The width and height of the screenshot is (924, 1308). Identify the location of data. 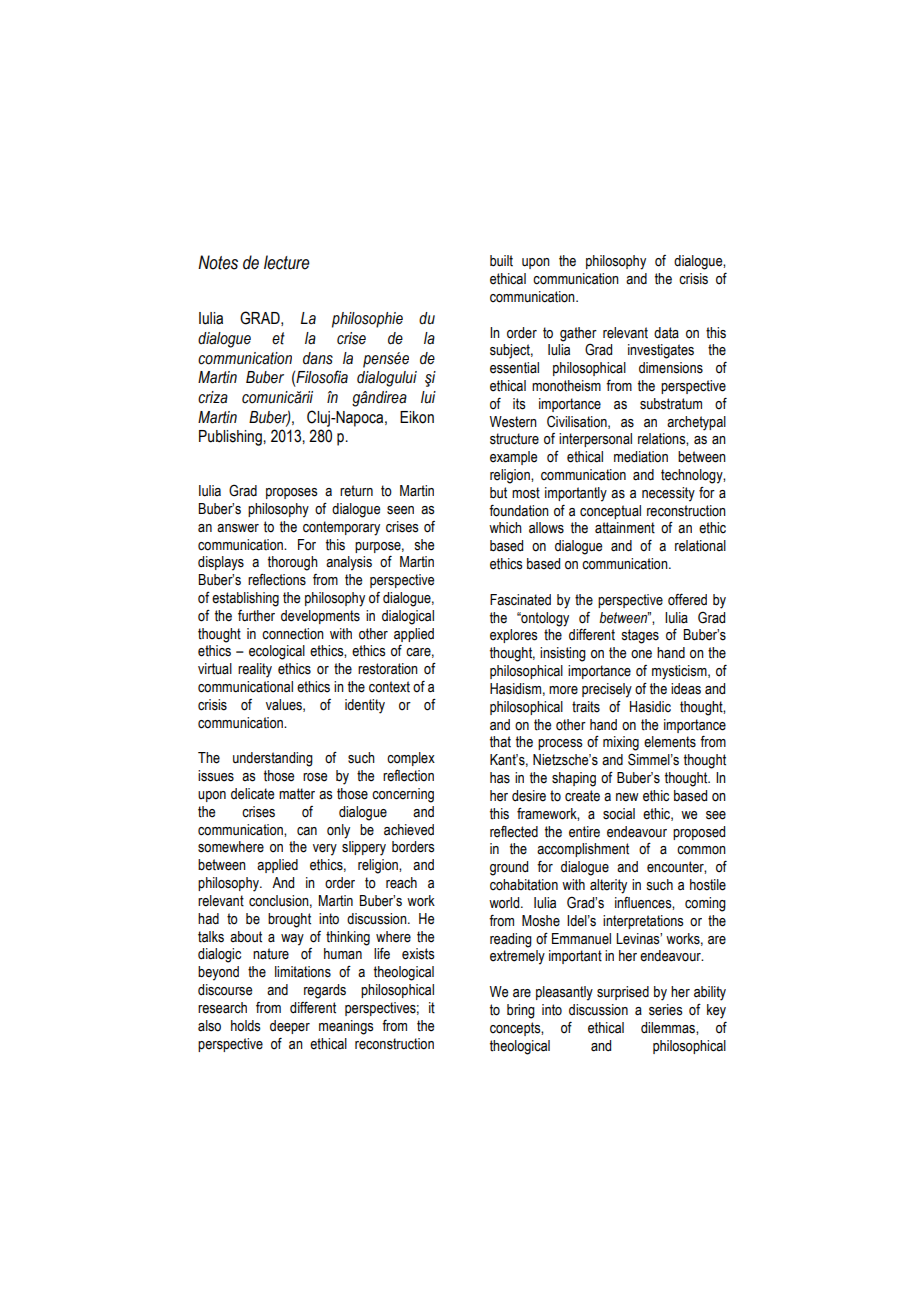
(666, 333).
